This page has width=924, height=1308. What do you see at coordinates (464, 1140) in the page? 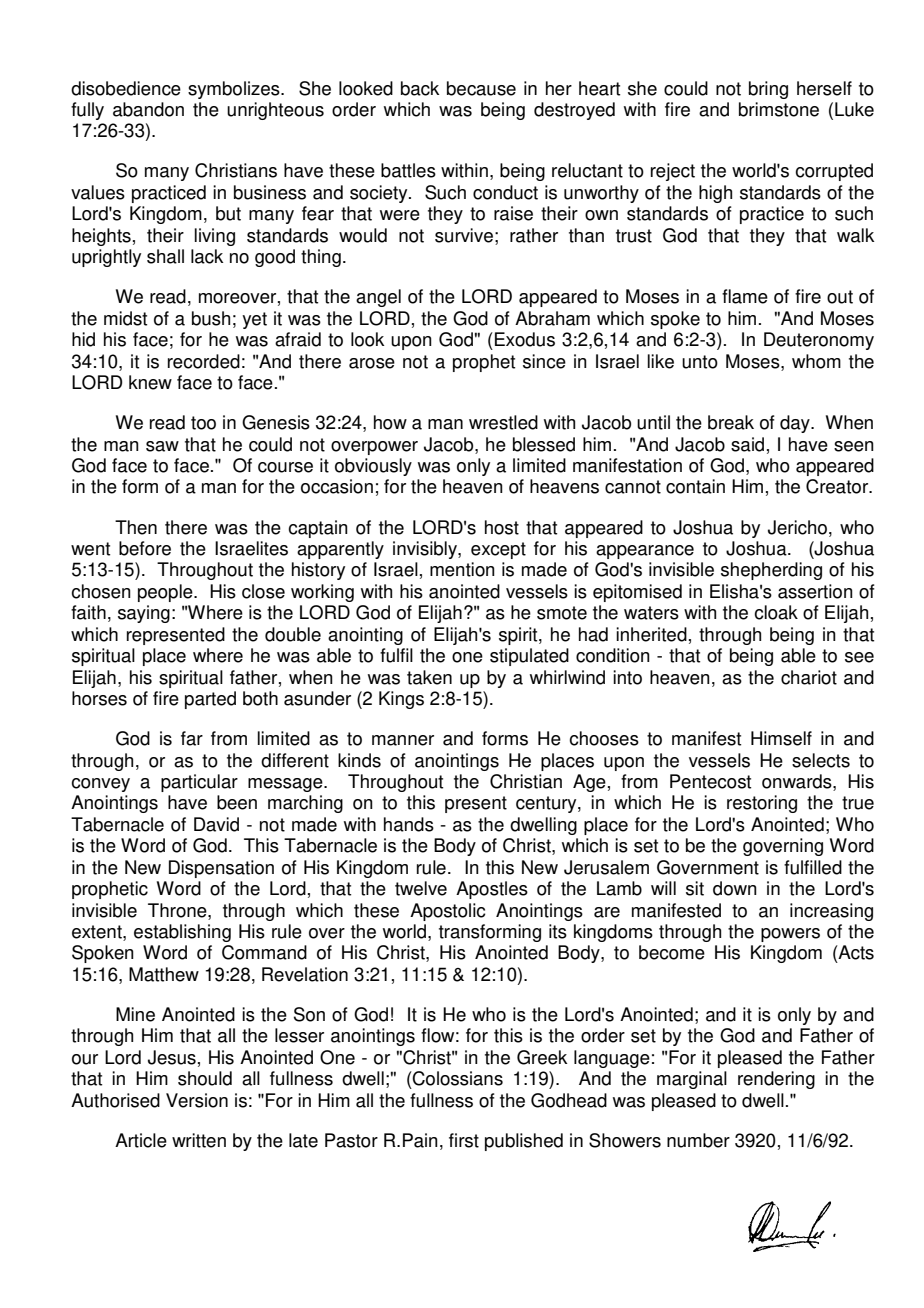
I see `first` at bounding box center [464, 1140].
